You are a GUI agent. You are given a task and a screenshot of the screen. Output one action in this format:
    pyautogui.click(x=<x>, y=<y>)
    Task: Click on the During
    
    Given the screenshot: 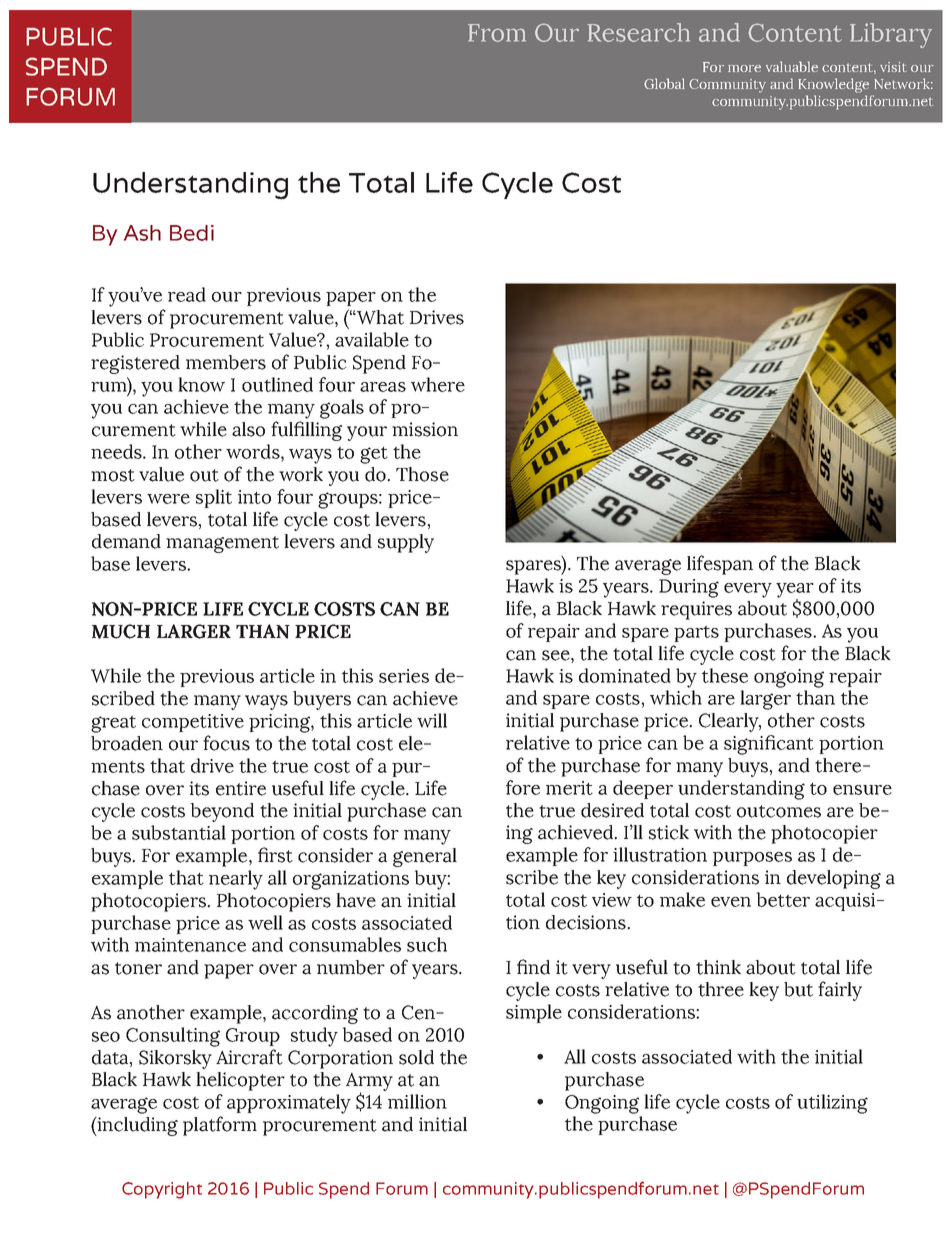 What is the action you would take?
    pyautogui.click(x=689, y=588)
